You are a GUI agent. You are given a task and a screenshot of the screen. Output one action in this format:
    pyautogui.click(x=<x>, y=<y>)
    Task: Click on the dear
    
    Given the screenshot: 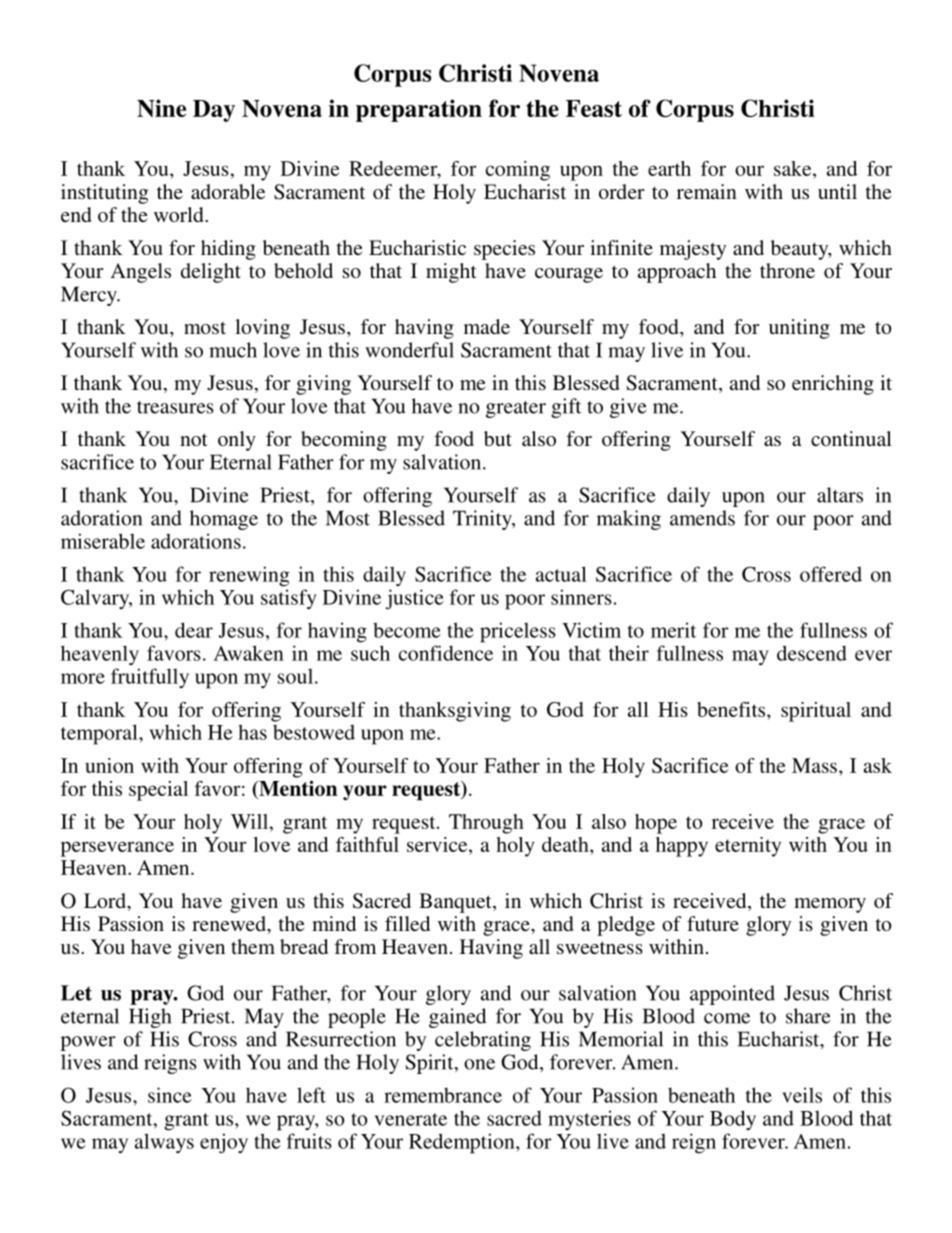 What is the action you would take?
    pyautogui.click(x=194, y=630)
